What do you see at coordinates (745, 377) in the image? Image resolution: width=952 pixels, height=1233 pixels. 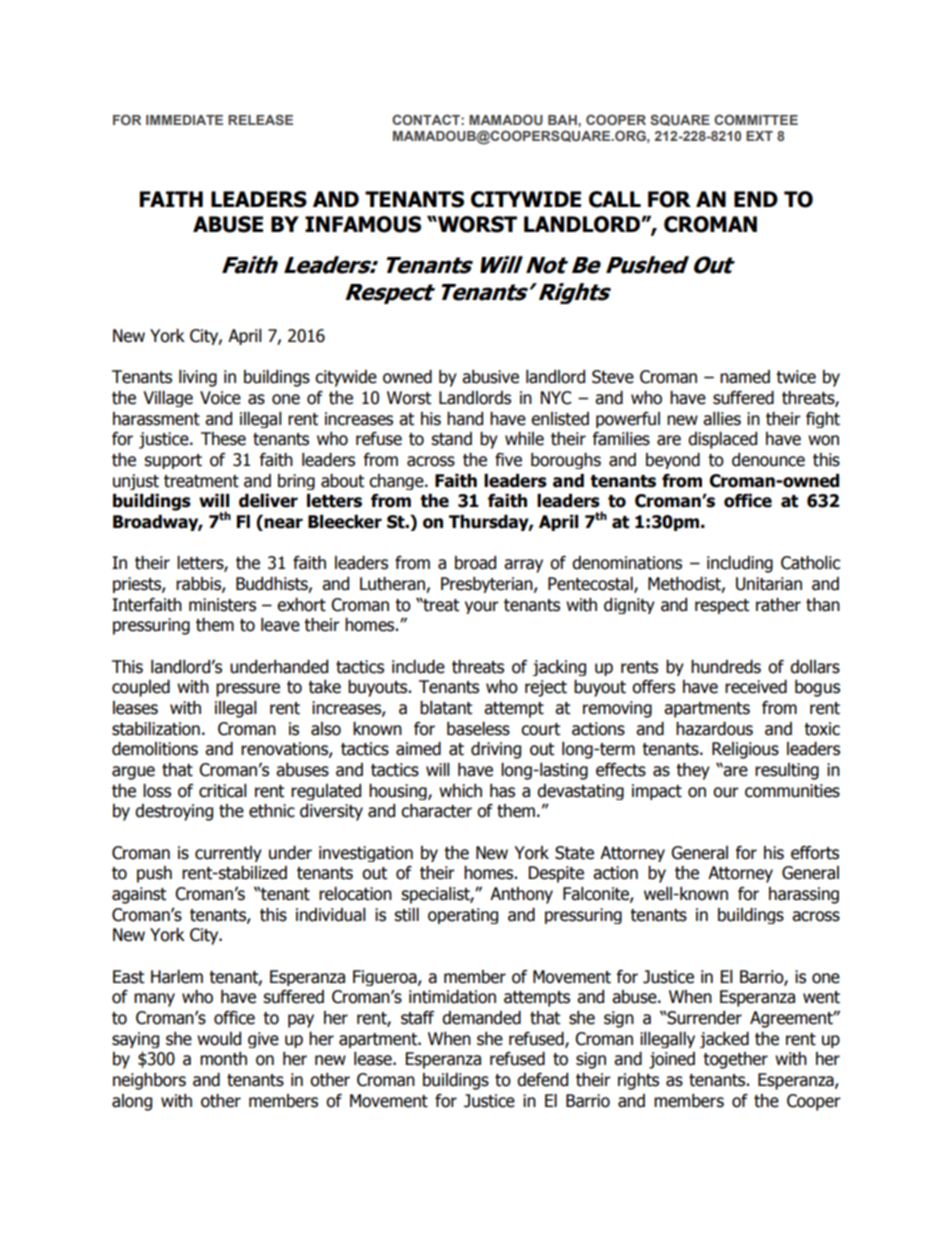 I see `named` at bounding box center [745, 377].
